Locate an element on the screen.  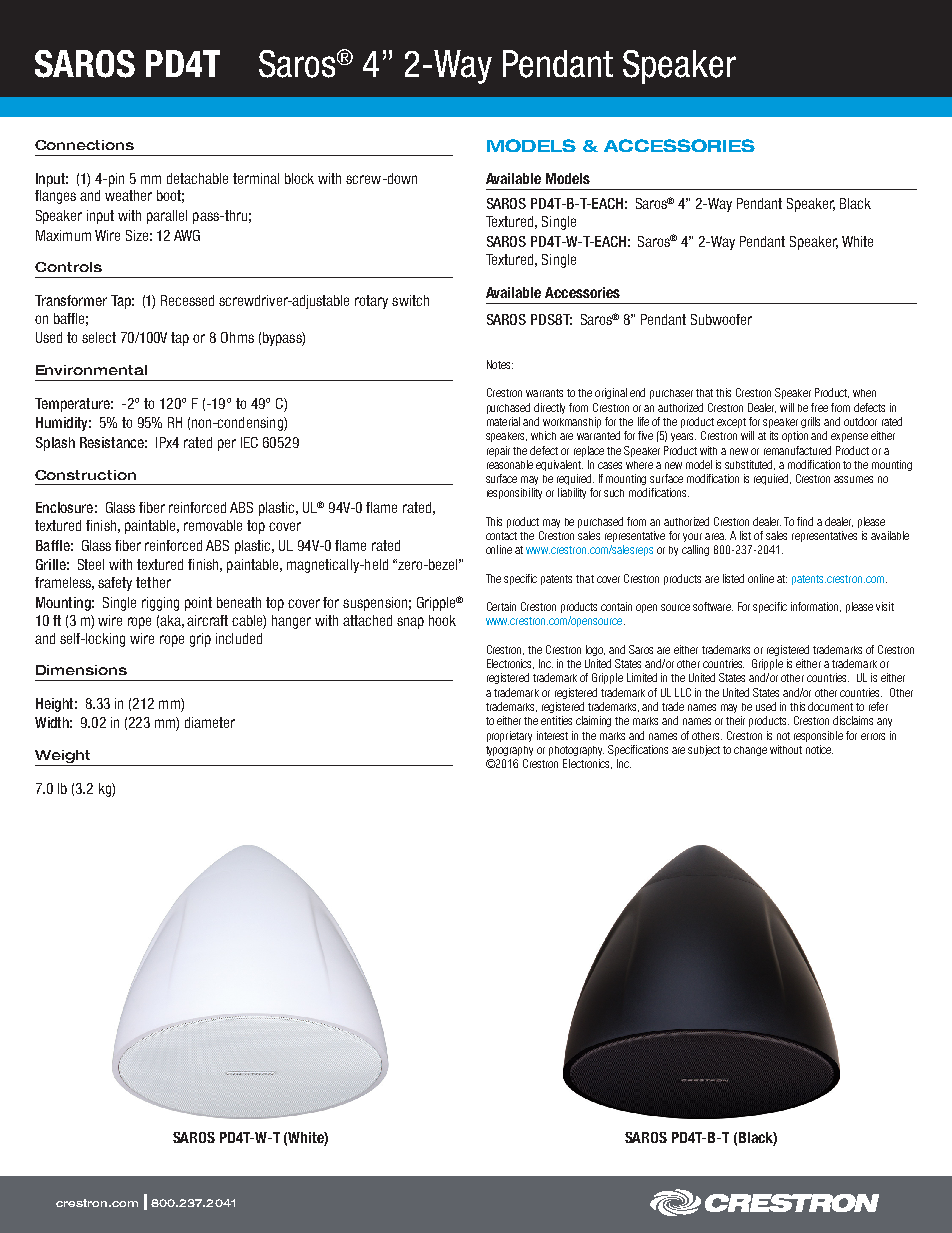
hook is located at coordinates (442, 620).
